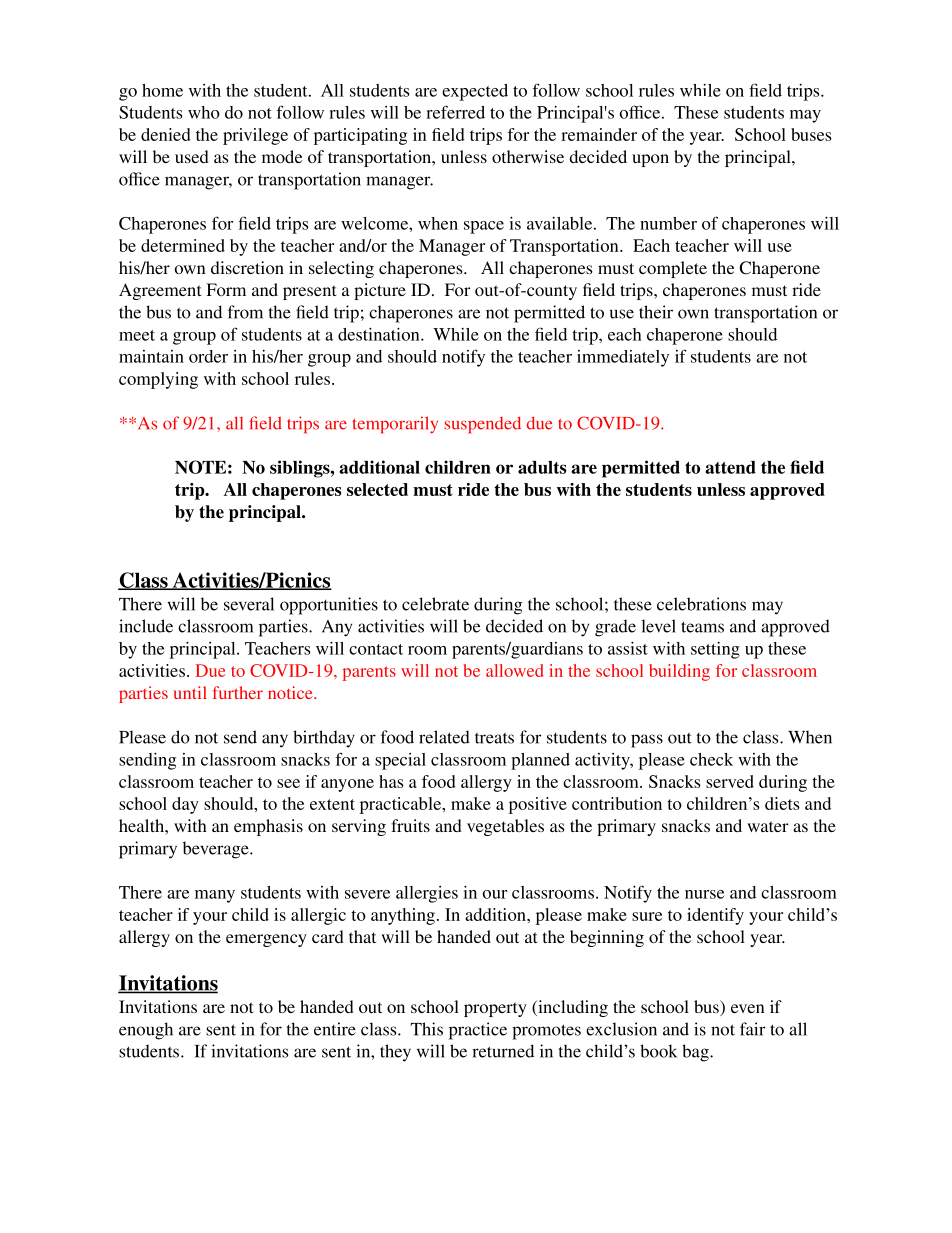 This image has width=952, height=1233. Describe the element at coordinates (767, 826) in the image. I see `water` at that location.
